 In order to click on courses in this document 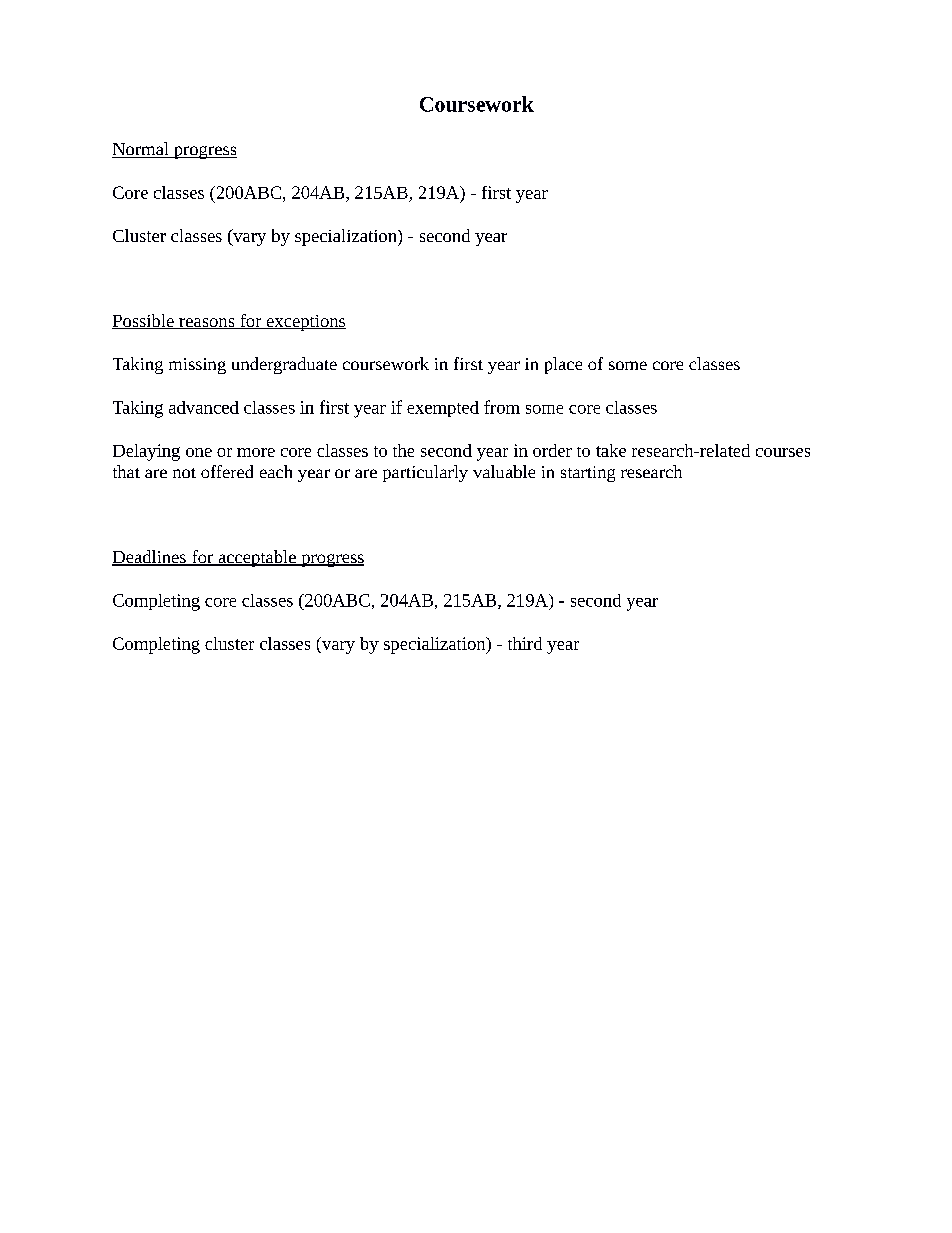, I will do `click(783, 452)`.
